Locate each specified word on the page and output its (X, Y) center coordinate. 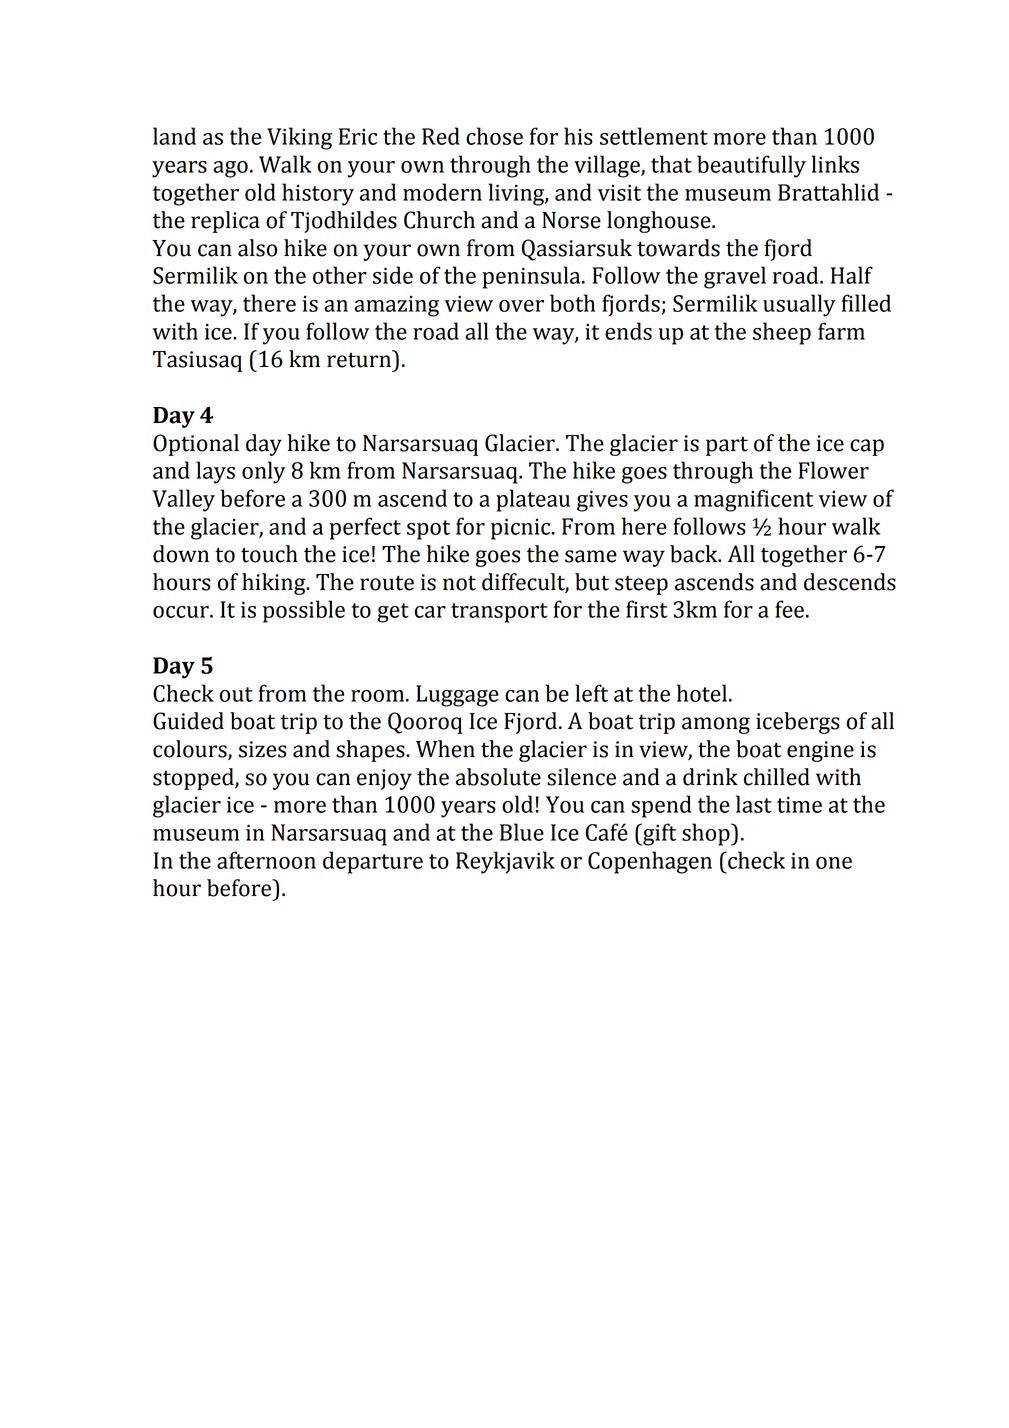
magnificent (753, 500)
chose (494, 136)
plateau (533, 500)
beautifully (751, 166)
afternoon (266, 860)
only (264, 472)
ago (230, 169)
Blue (522, 832)
